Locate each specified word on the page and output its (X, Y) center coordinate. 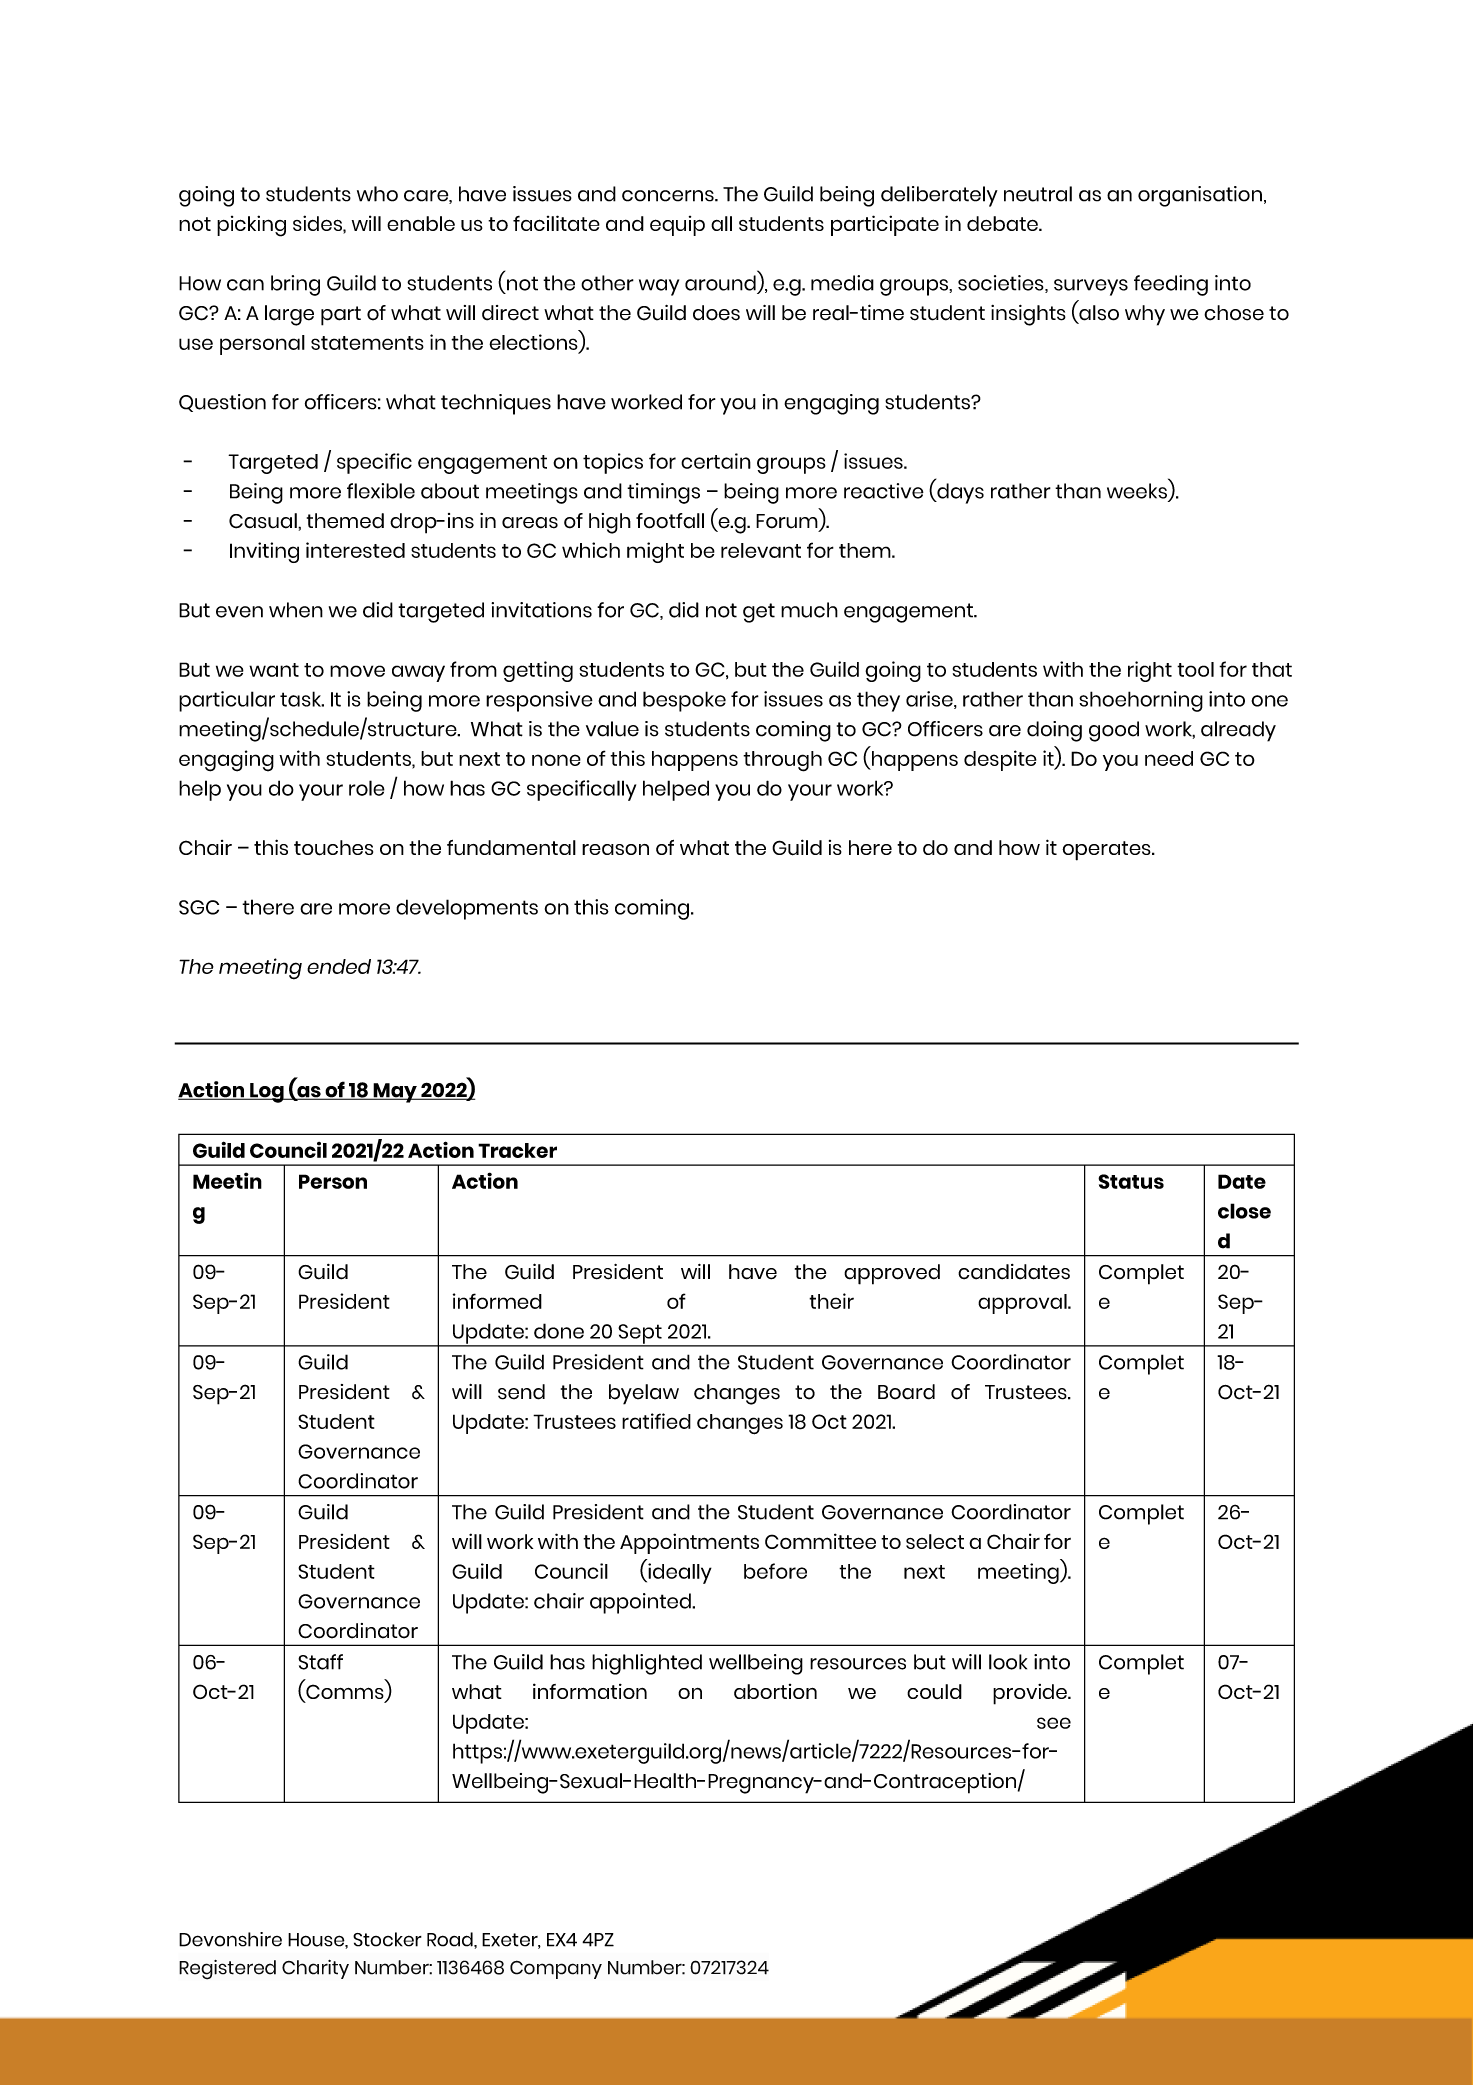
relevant (761, 550)
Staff (320, 1662)
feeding (1171, 285)
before (775, 1571)
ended (339, 966)
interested (355, 550)
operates (1107, 851)
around (720, 283)
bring (295, 285)
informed (497, 1301)
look (1008, 1662)
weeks (1137, 491)
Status (1131, 1181)
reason (615, 849)
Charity (315, 1969)
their (831, 1301)
